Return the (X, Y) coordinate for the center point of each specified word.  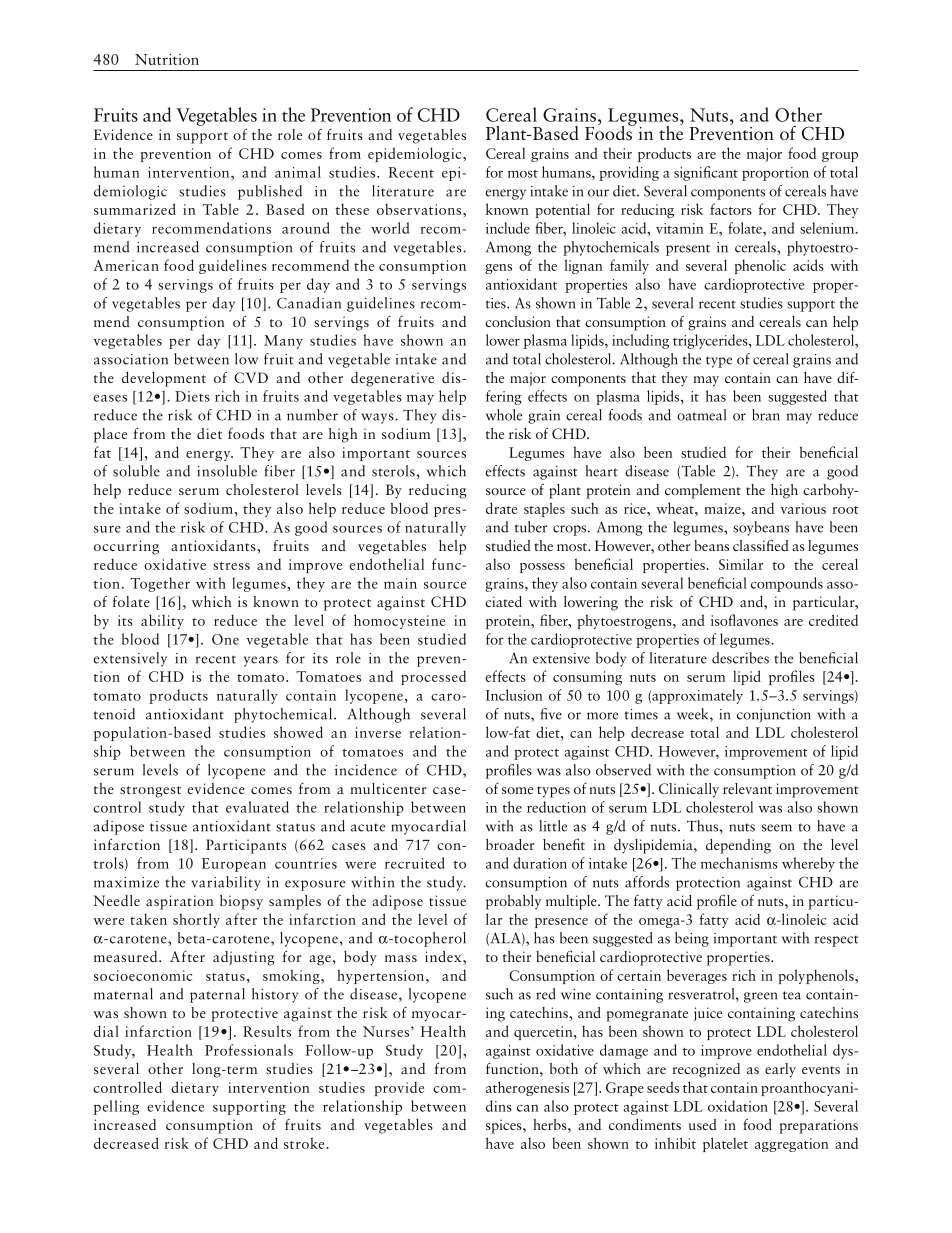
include (508, 228)
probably (513, 902)
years (261, 661)
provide (399, 1089)
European (234, 865)
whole (504, 415)
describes (740, 658)
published (270, 192)
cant (724, 174)
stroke (304, 1143)
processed (433, 678)
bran (766, 415)
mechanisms (739, 863)
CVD (251, 377)
